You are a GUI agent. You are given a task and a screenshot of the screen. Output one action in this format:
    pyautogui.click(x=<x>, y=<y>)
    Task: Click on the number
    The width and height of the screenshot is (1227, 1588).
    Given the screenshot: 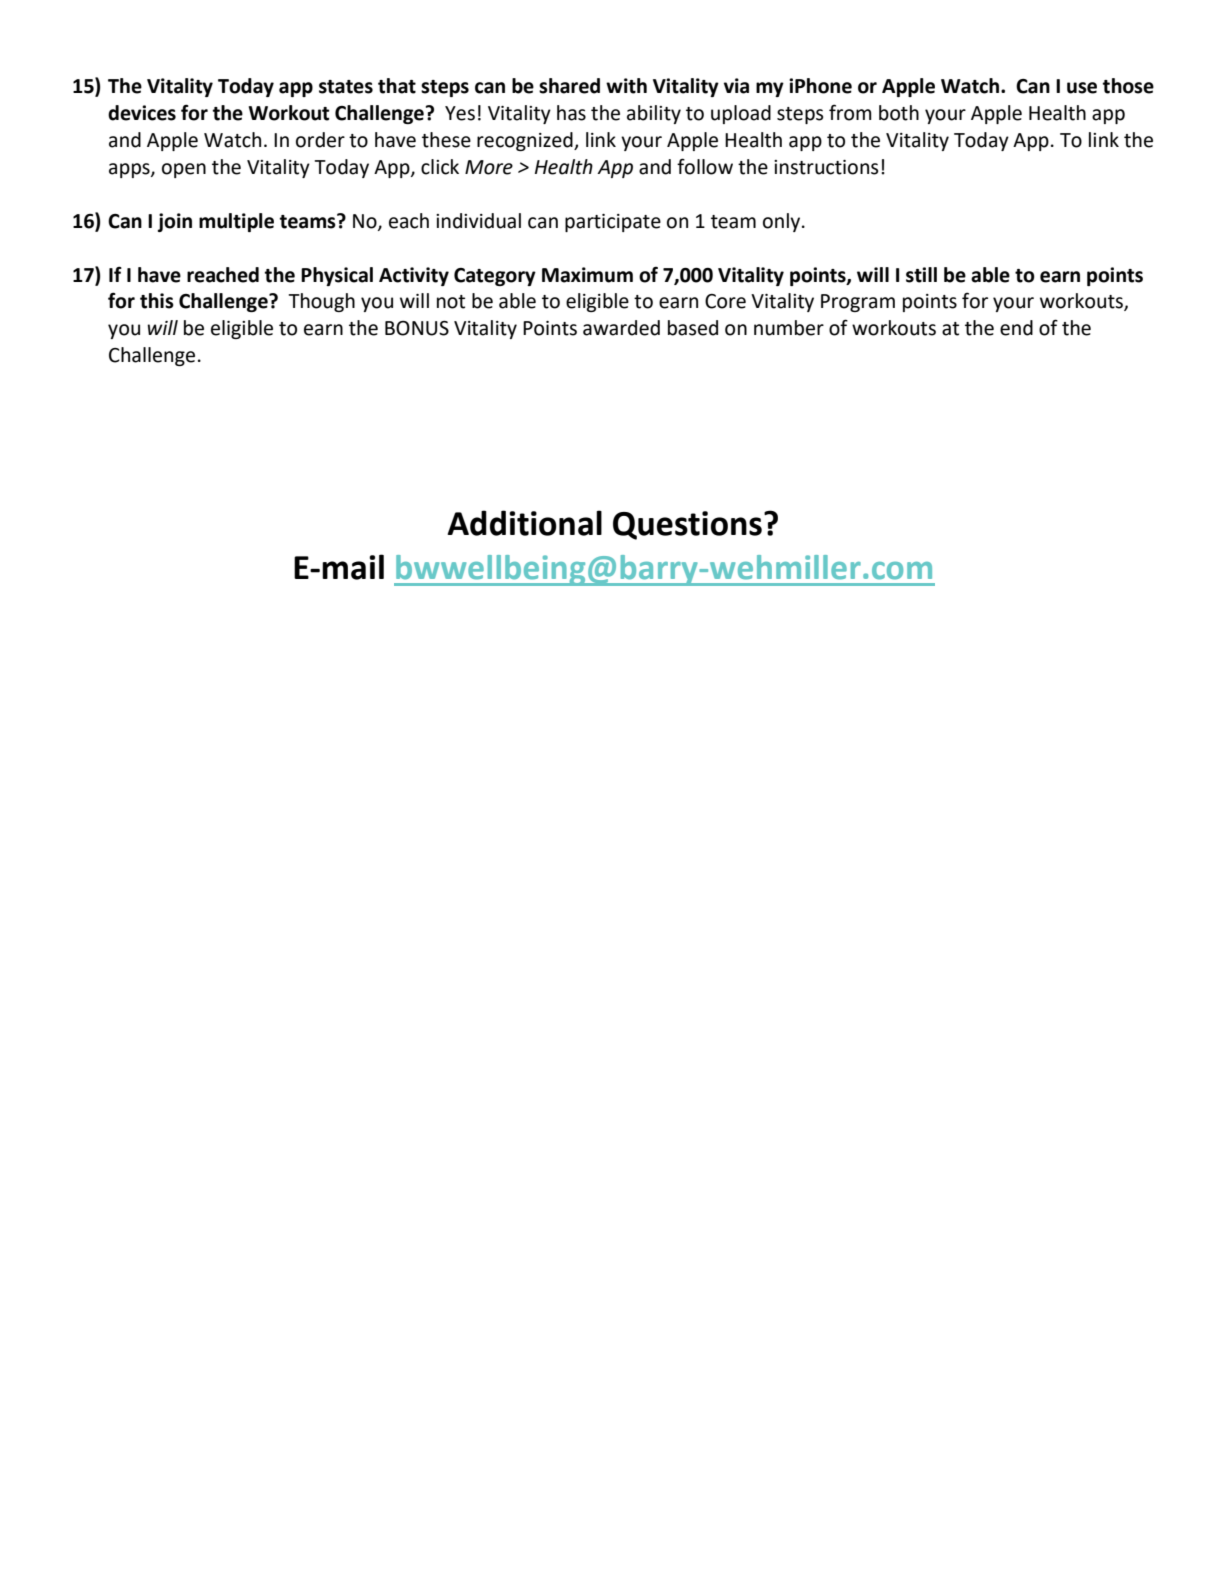 What is the action you would take?
    pyautogui.click(x=789, y=328)
